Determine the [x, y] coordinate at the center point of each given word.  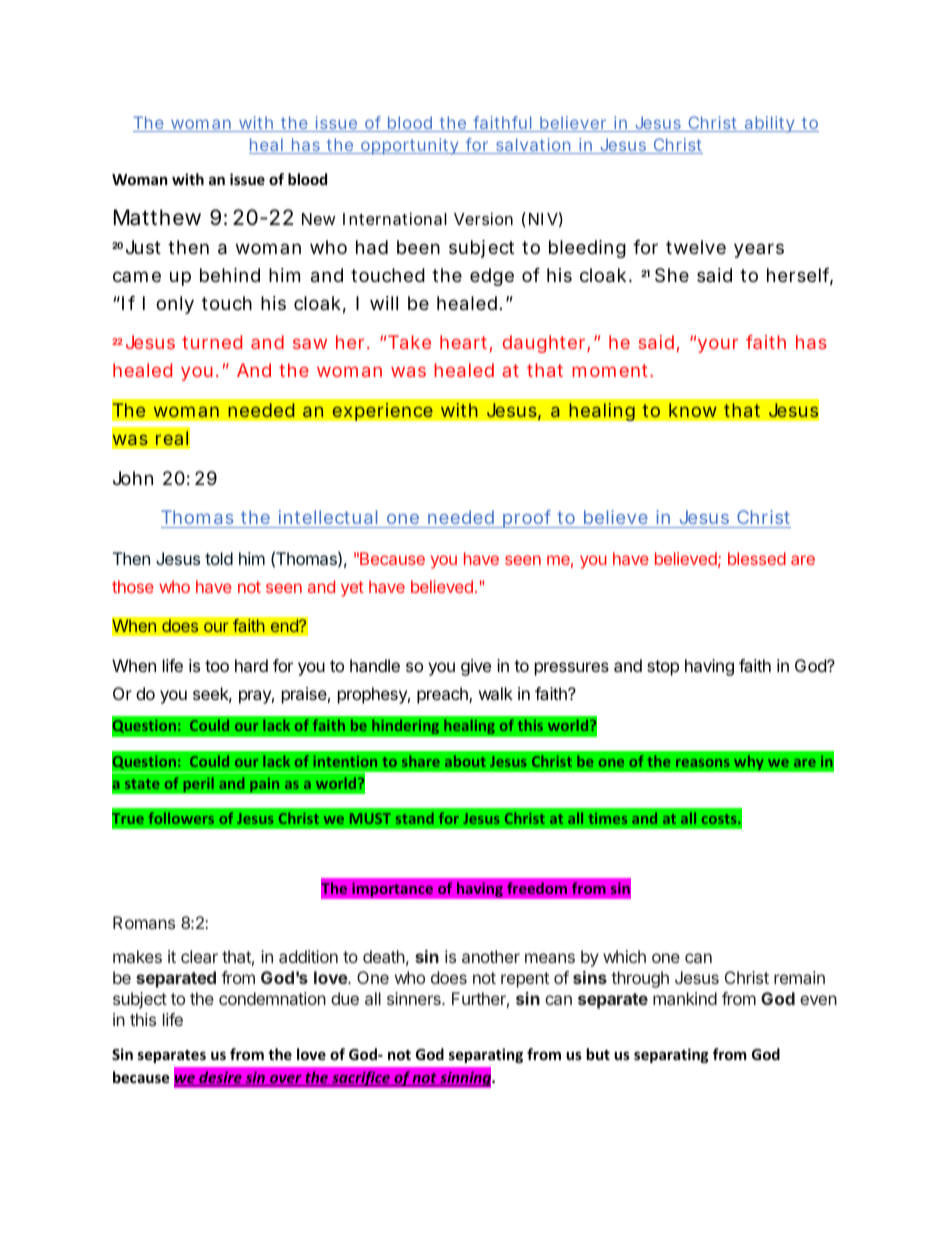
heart [466, 343]
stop [663, 668]
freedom [537, 888]
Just [143, 247]
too [217, 666]
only [175, 305]
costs [720, 819]
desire [220, 1078]
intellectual [329, 519]
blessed [757, 558]
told [219, 558]
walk [496, 693]
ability [772, 124]
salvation [535, 146]
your [718, 345]
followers [181, 818]
